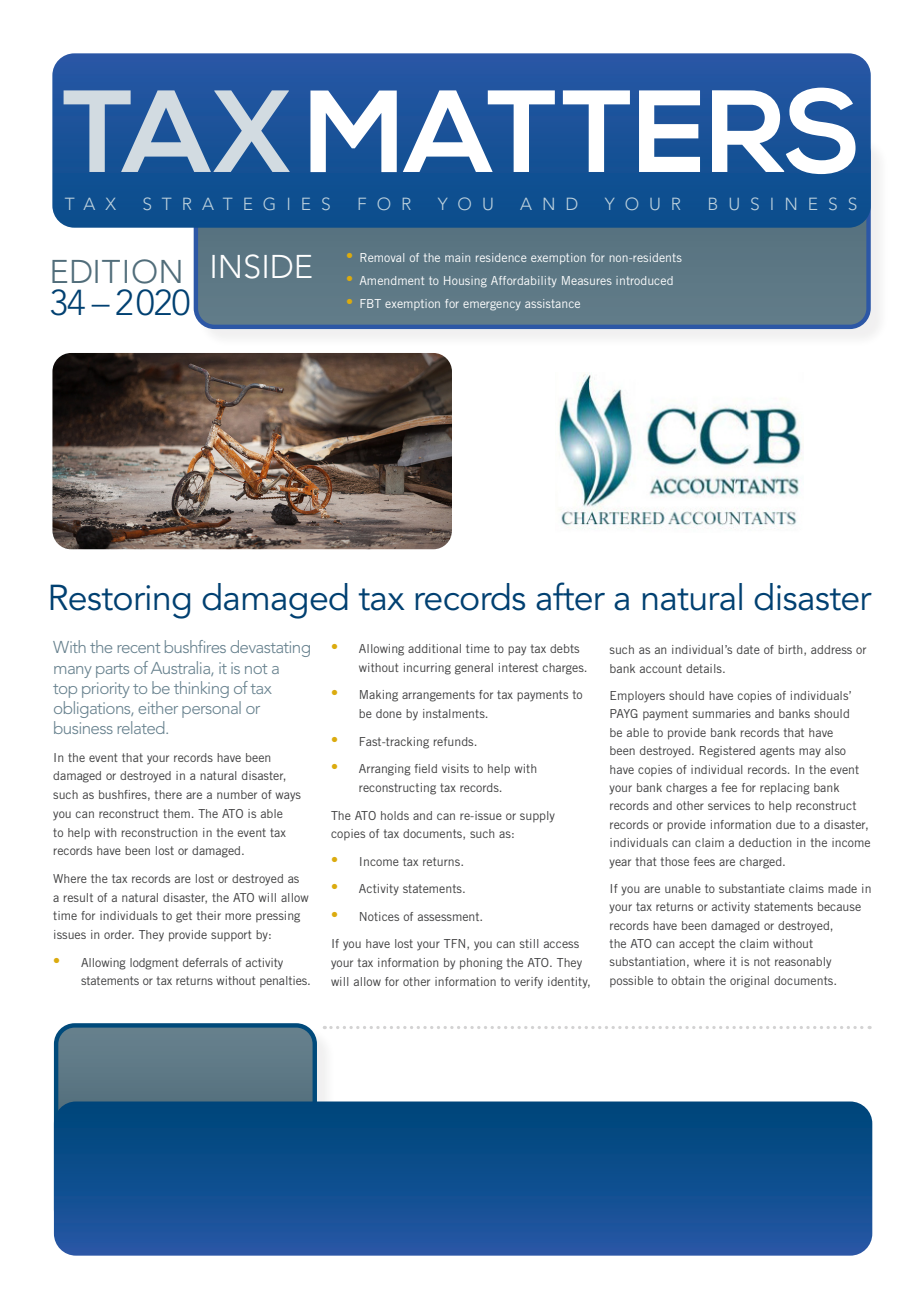 This page has height=1308, width=924. I want to click on order, so click(119, 934).
